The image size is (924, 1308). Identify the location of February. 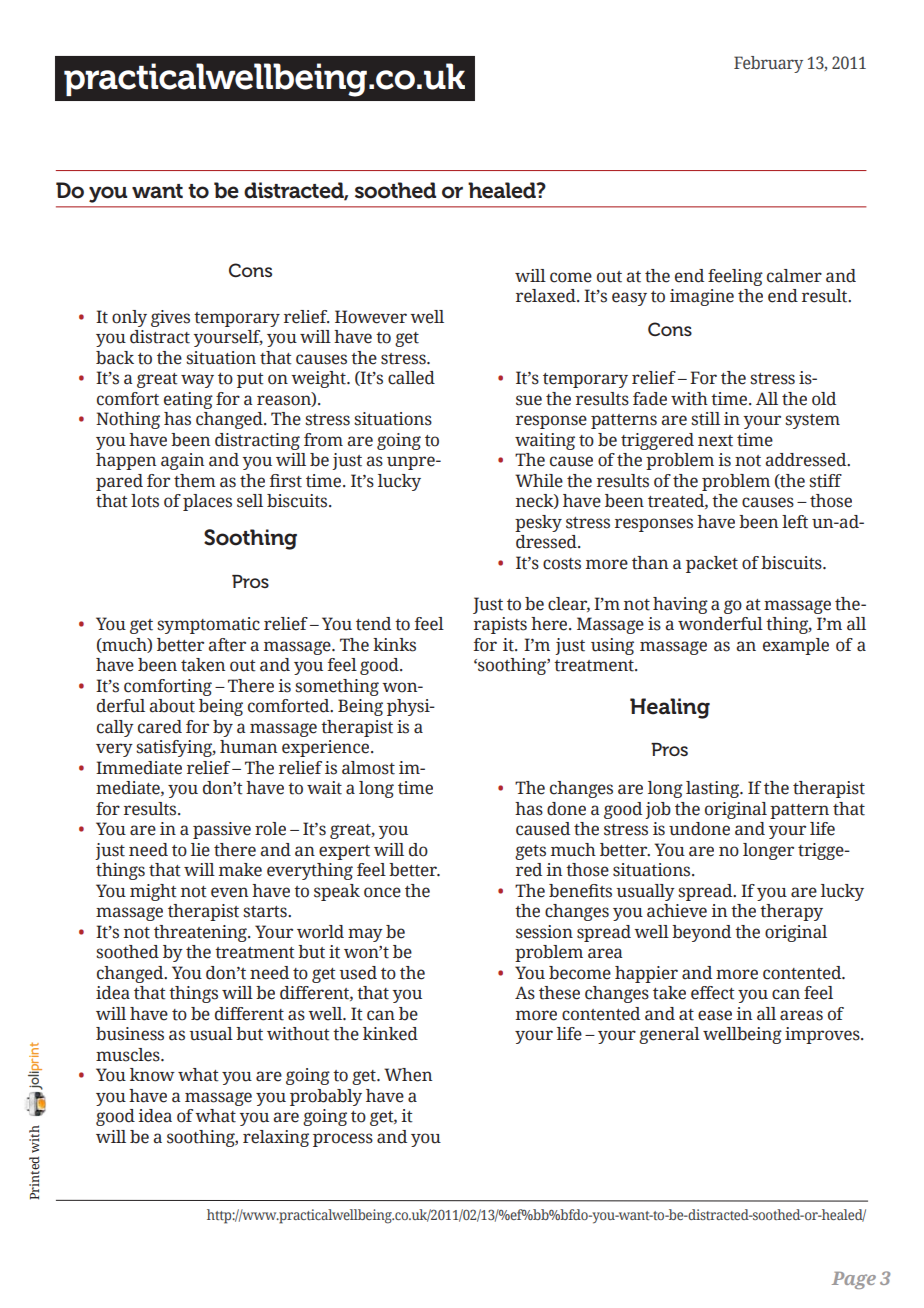
(768, 64).
